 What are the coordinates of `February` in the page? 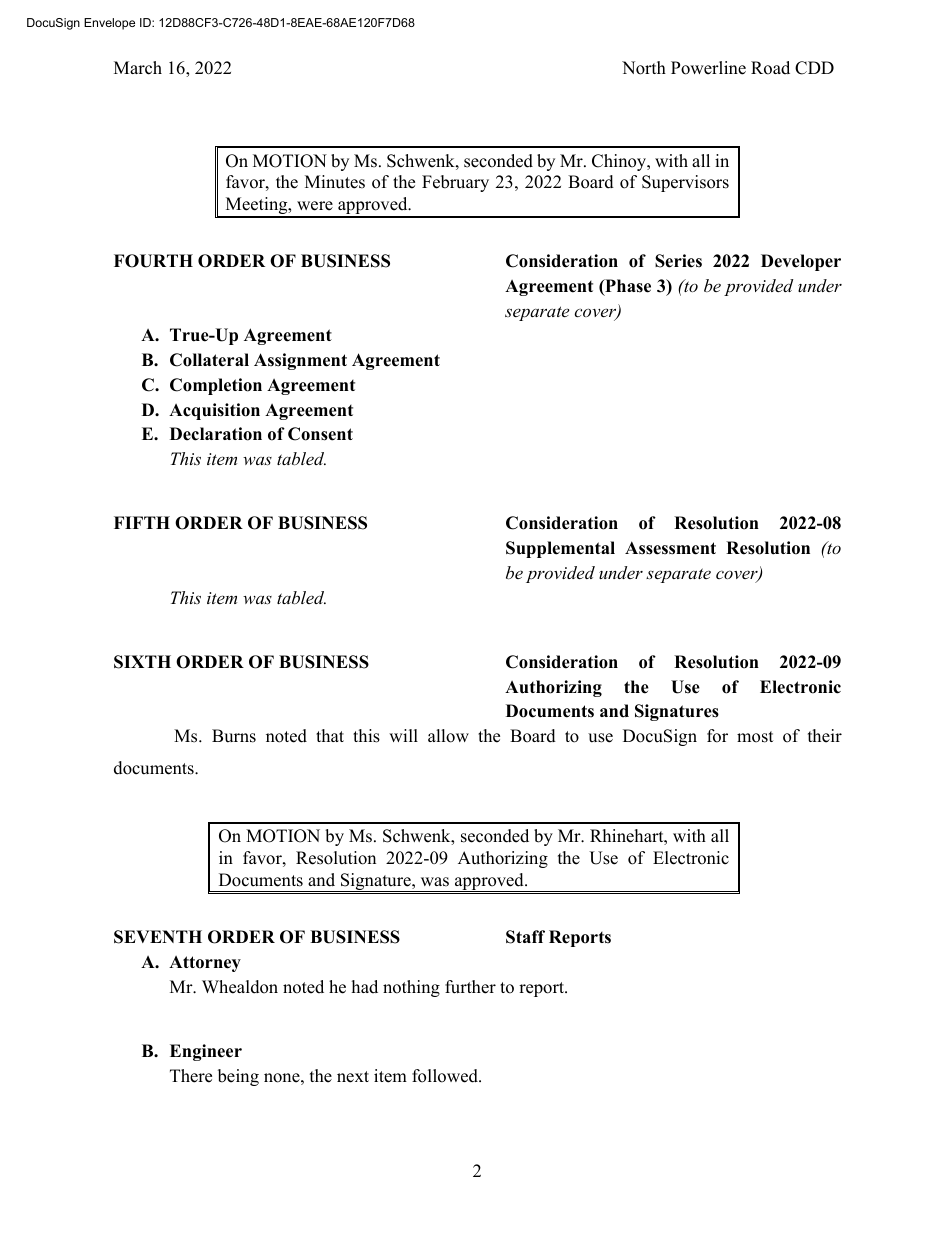 It's located at (455, 183).
